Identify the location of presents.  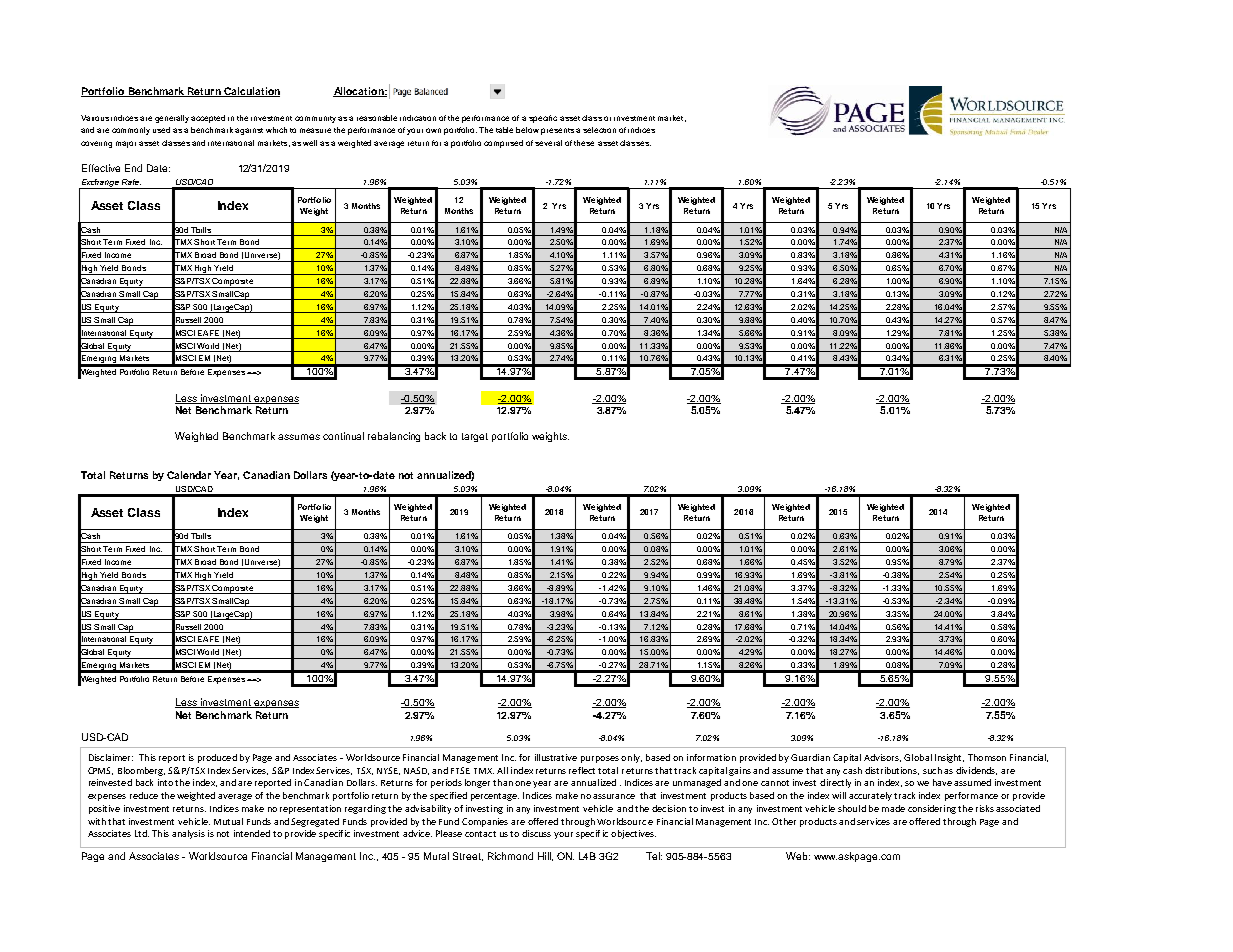
(557, 131).
